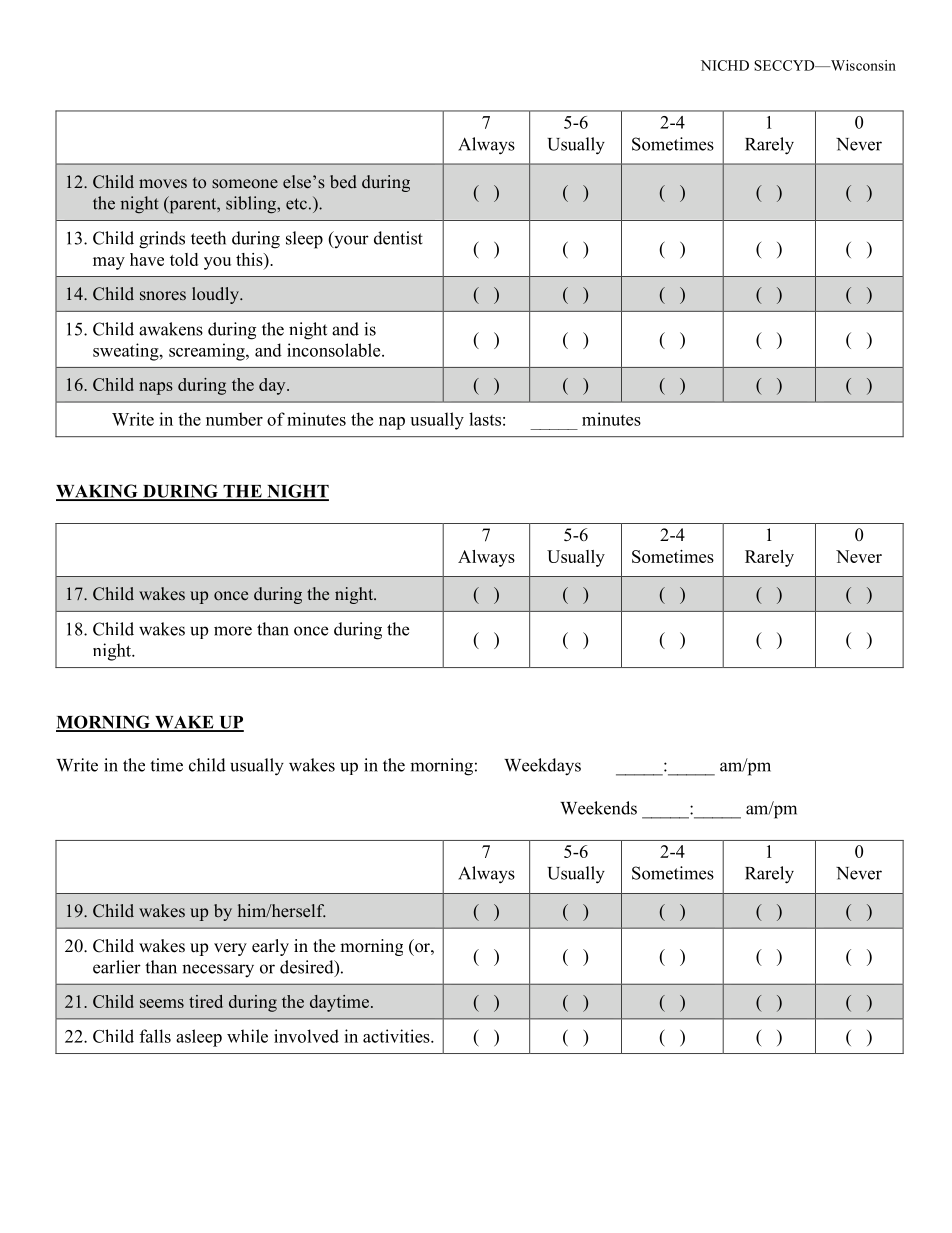  Describe the element at coordinates (98, 492) in the screenshot. I see `WAKING` at that location.
